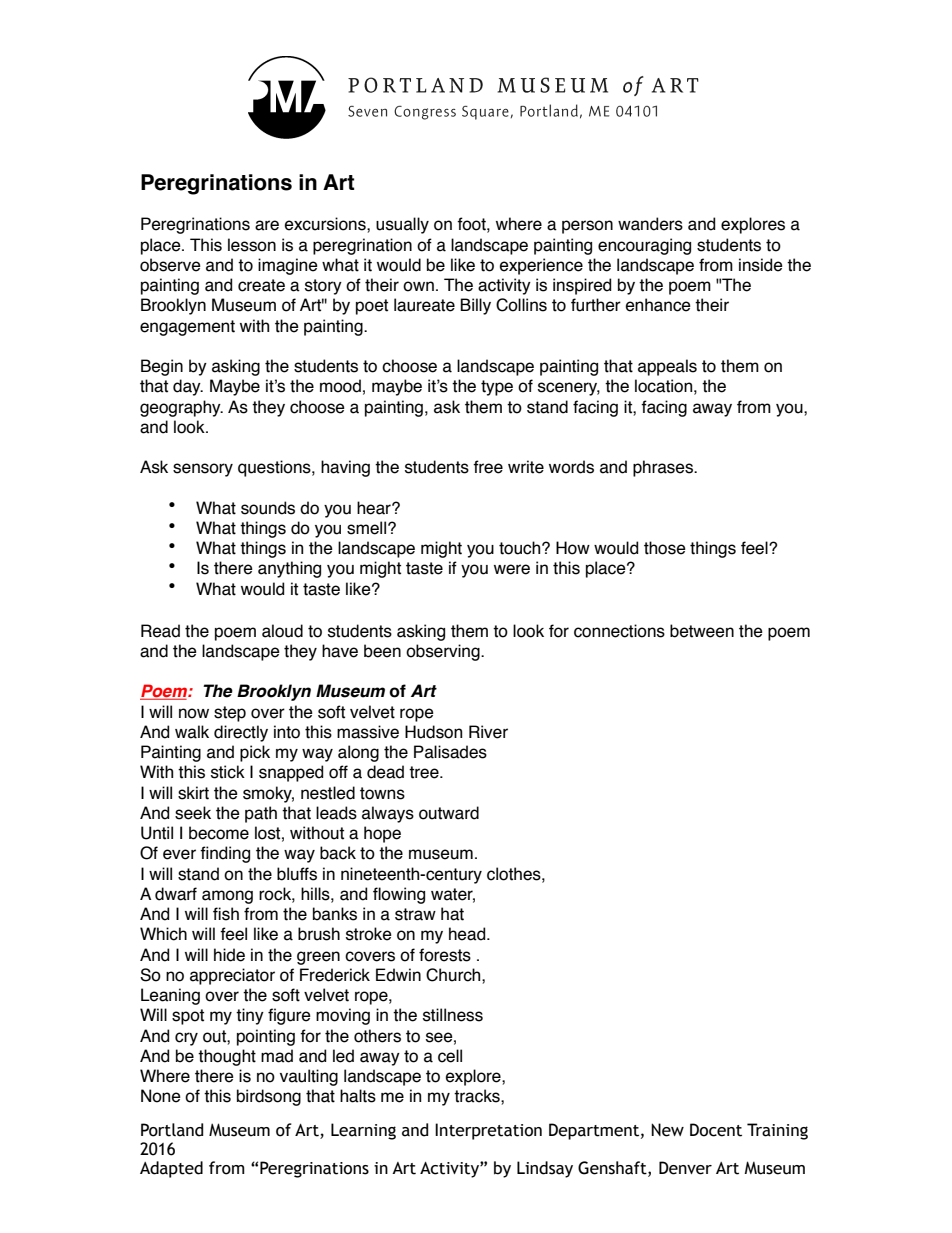 The height and width of the screenshot is (1233, 952). I want to click on phrases, so click(664, 468).
